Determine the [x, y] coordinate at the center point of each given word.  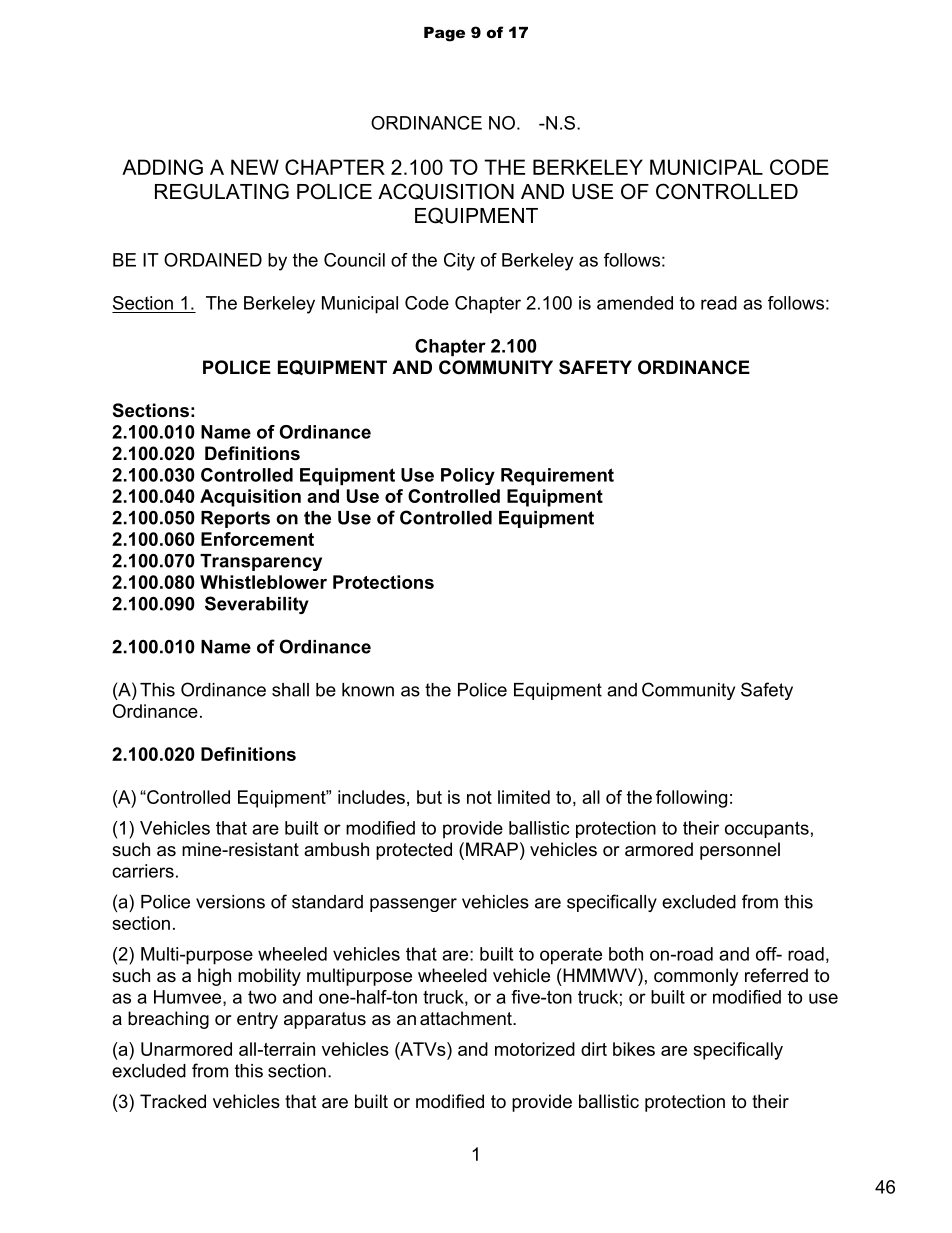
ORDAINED [213, 260]
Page [444, 34]
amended [635, 303]
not [479, 797]
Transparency [261, 562]
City [459, 262]
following [691, 799]
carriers [143, 871]
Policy [468, 476]
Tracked [173, 1101]
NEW [255, 167]
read [719, 303]
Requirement [557, 476]
